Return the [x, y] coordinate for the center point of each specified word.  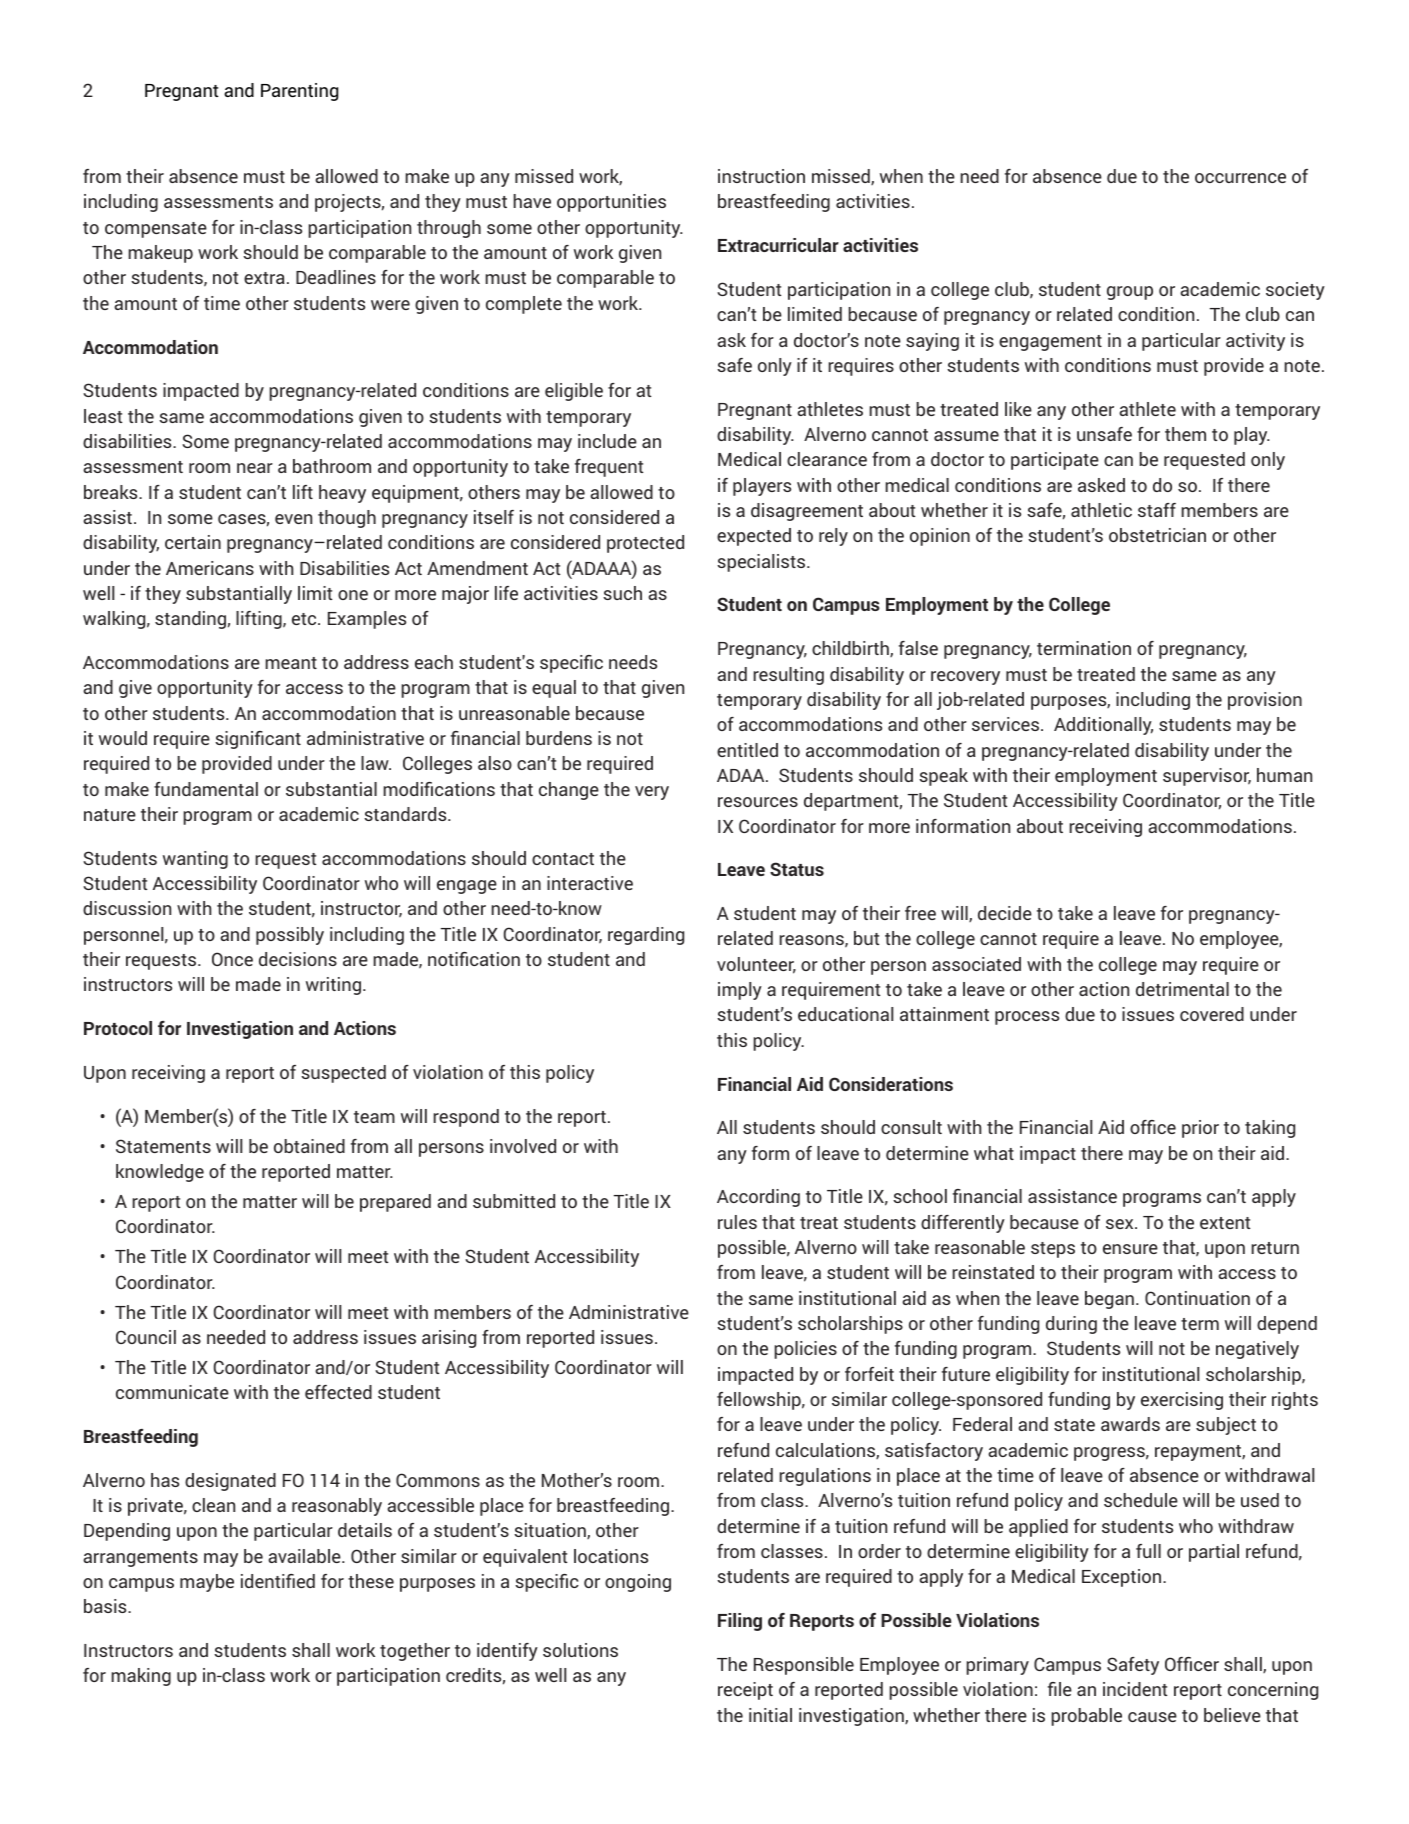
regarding [646, 936]
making [141, 1677]
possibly [290, 936]
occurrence [1240, 178]
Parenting [299, 92]
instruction [761, 176]
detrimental [1182, 989]
